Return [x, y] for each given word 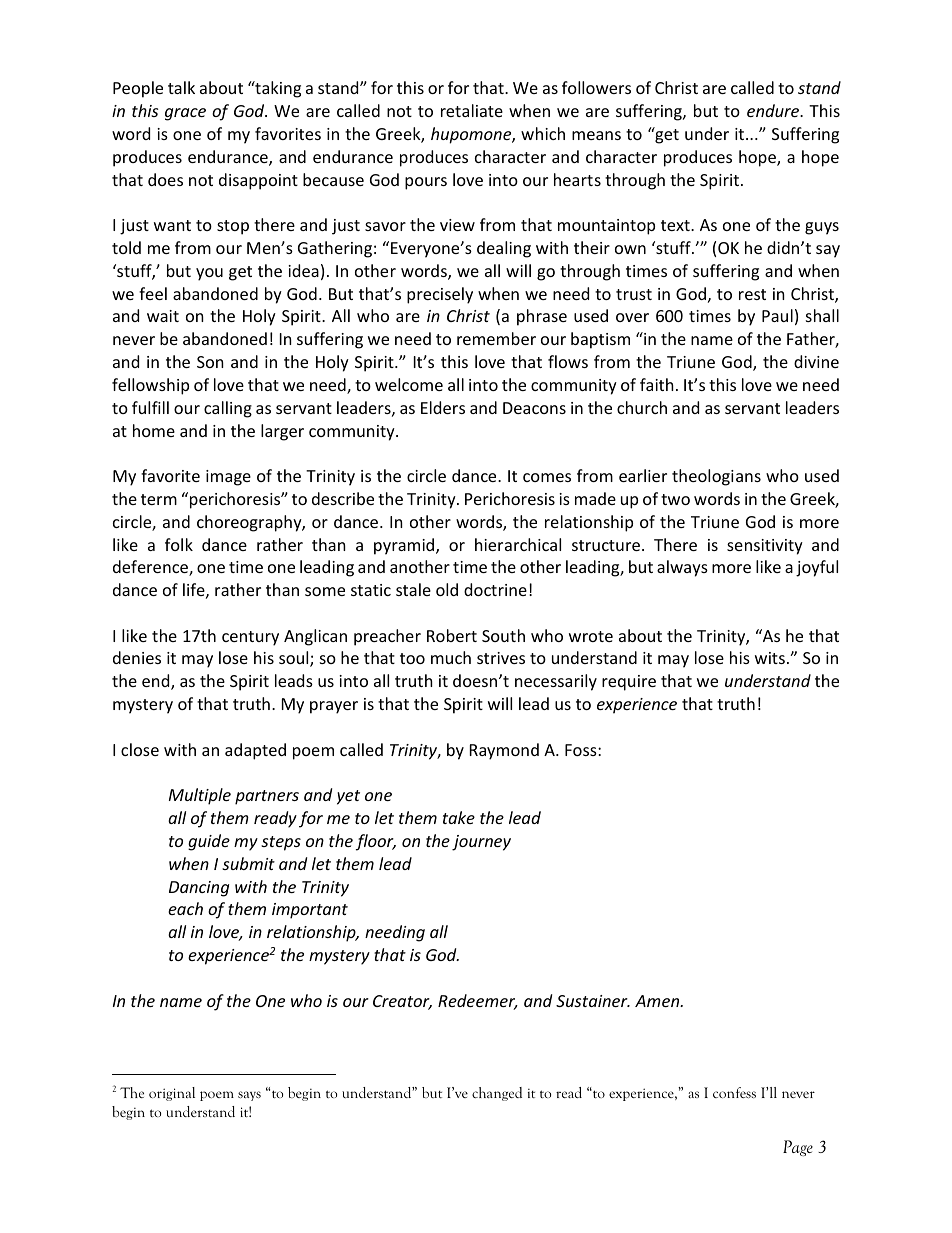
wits [770, 658]
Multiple [200, 796]
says [249, 1096]
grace [185, 114]
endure [774, 110]
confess [734, 1092]
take [459, 817]
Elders [443, 407]
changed [497, 1094]
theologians [716, 477]
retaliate [472, 110]
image [228, 478]
